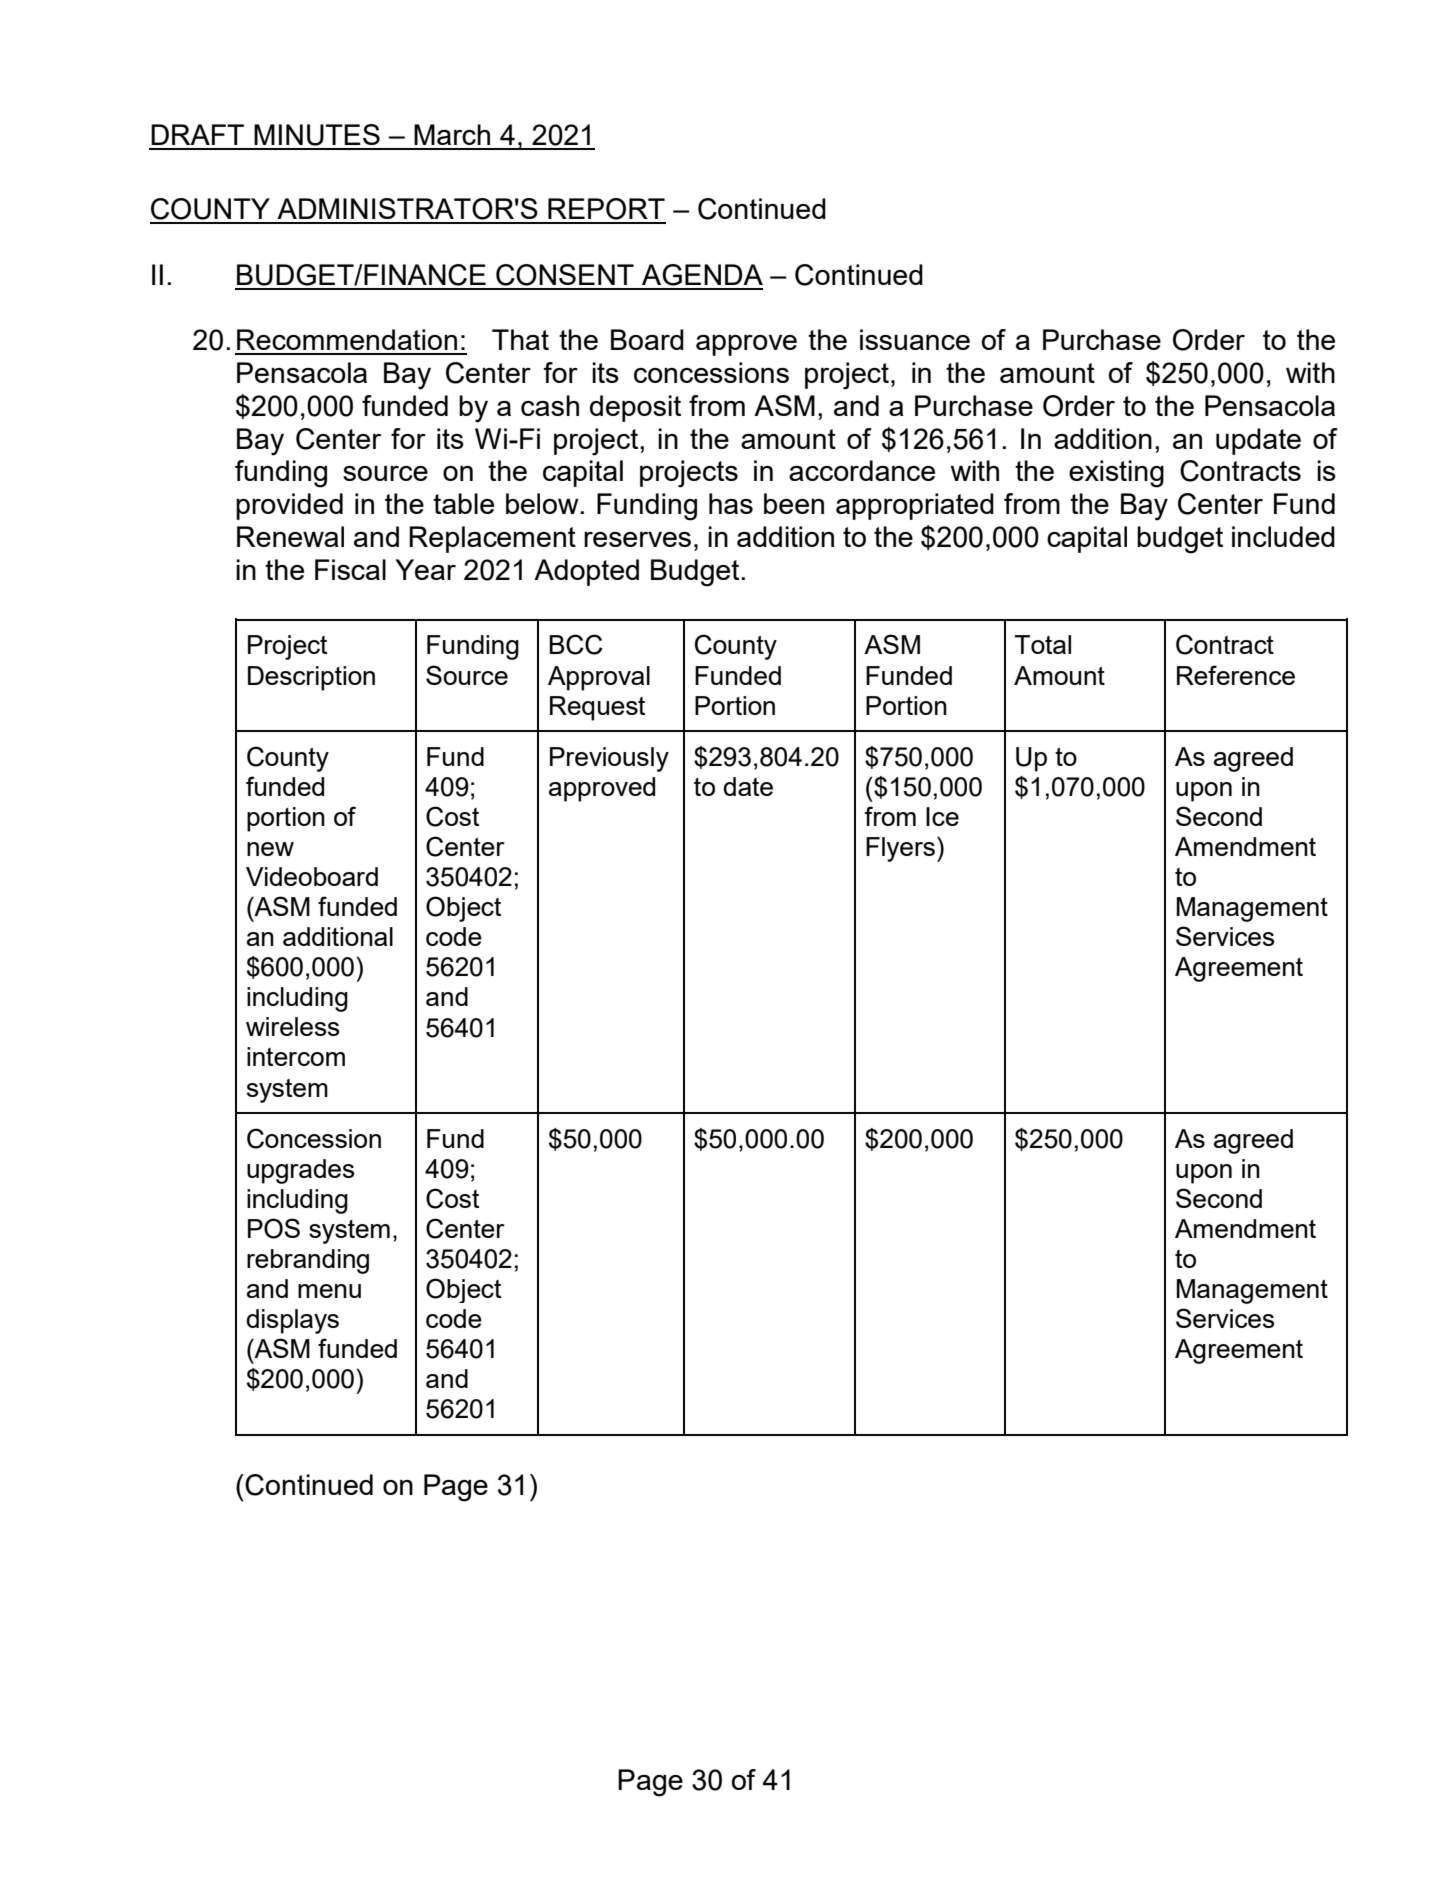 The image size is (1454, 1882). Describe the element at coordinates (329, 1291) in the screenshot. I see `menu` at that location.
